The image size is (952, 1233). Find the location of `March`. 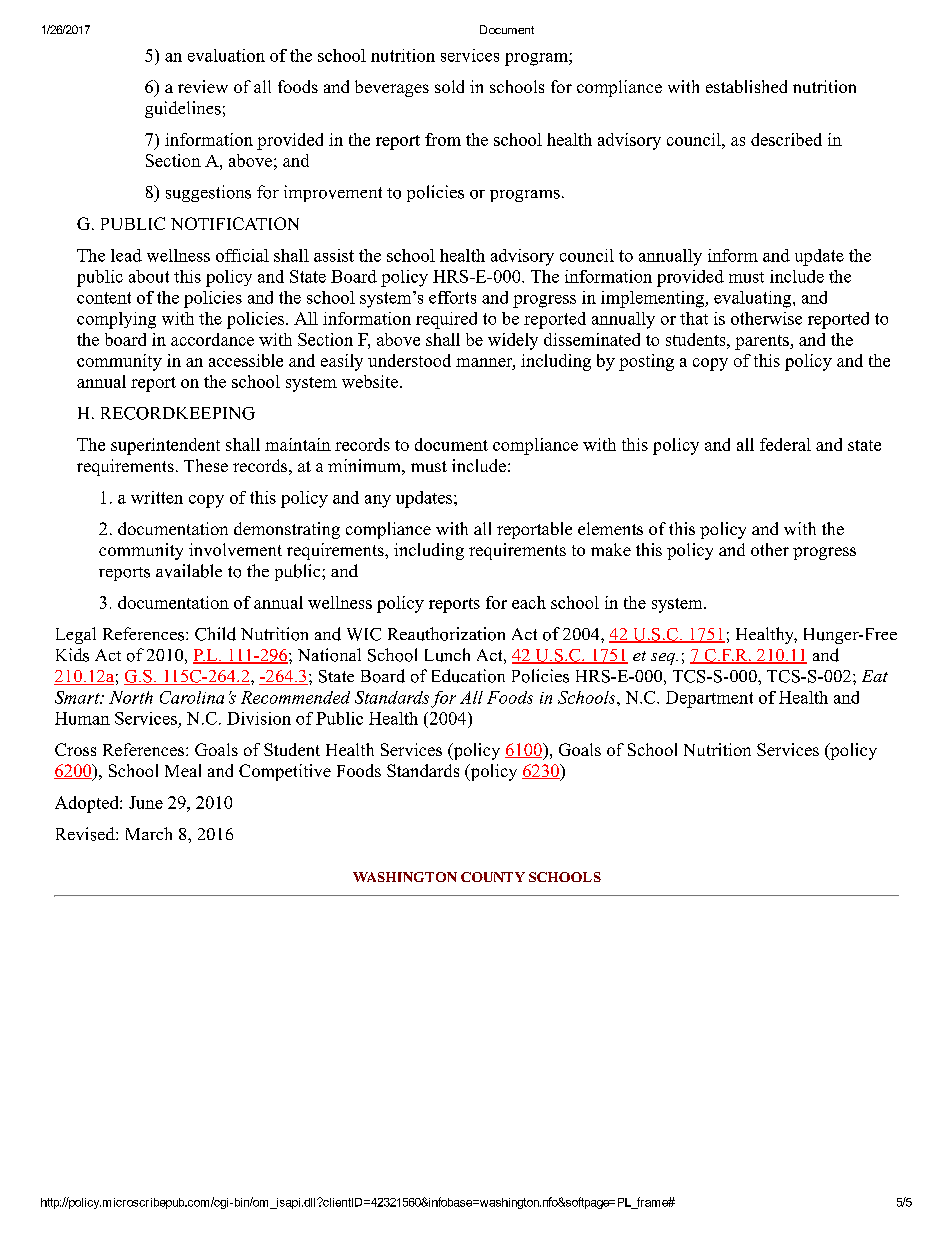

March is located at coordinates (149, 833).
